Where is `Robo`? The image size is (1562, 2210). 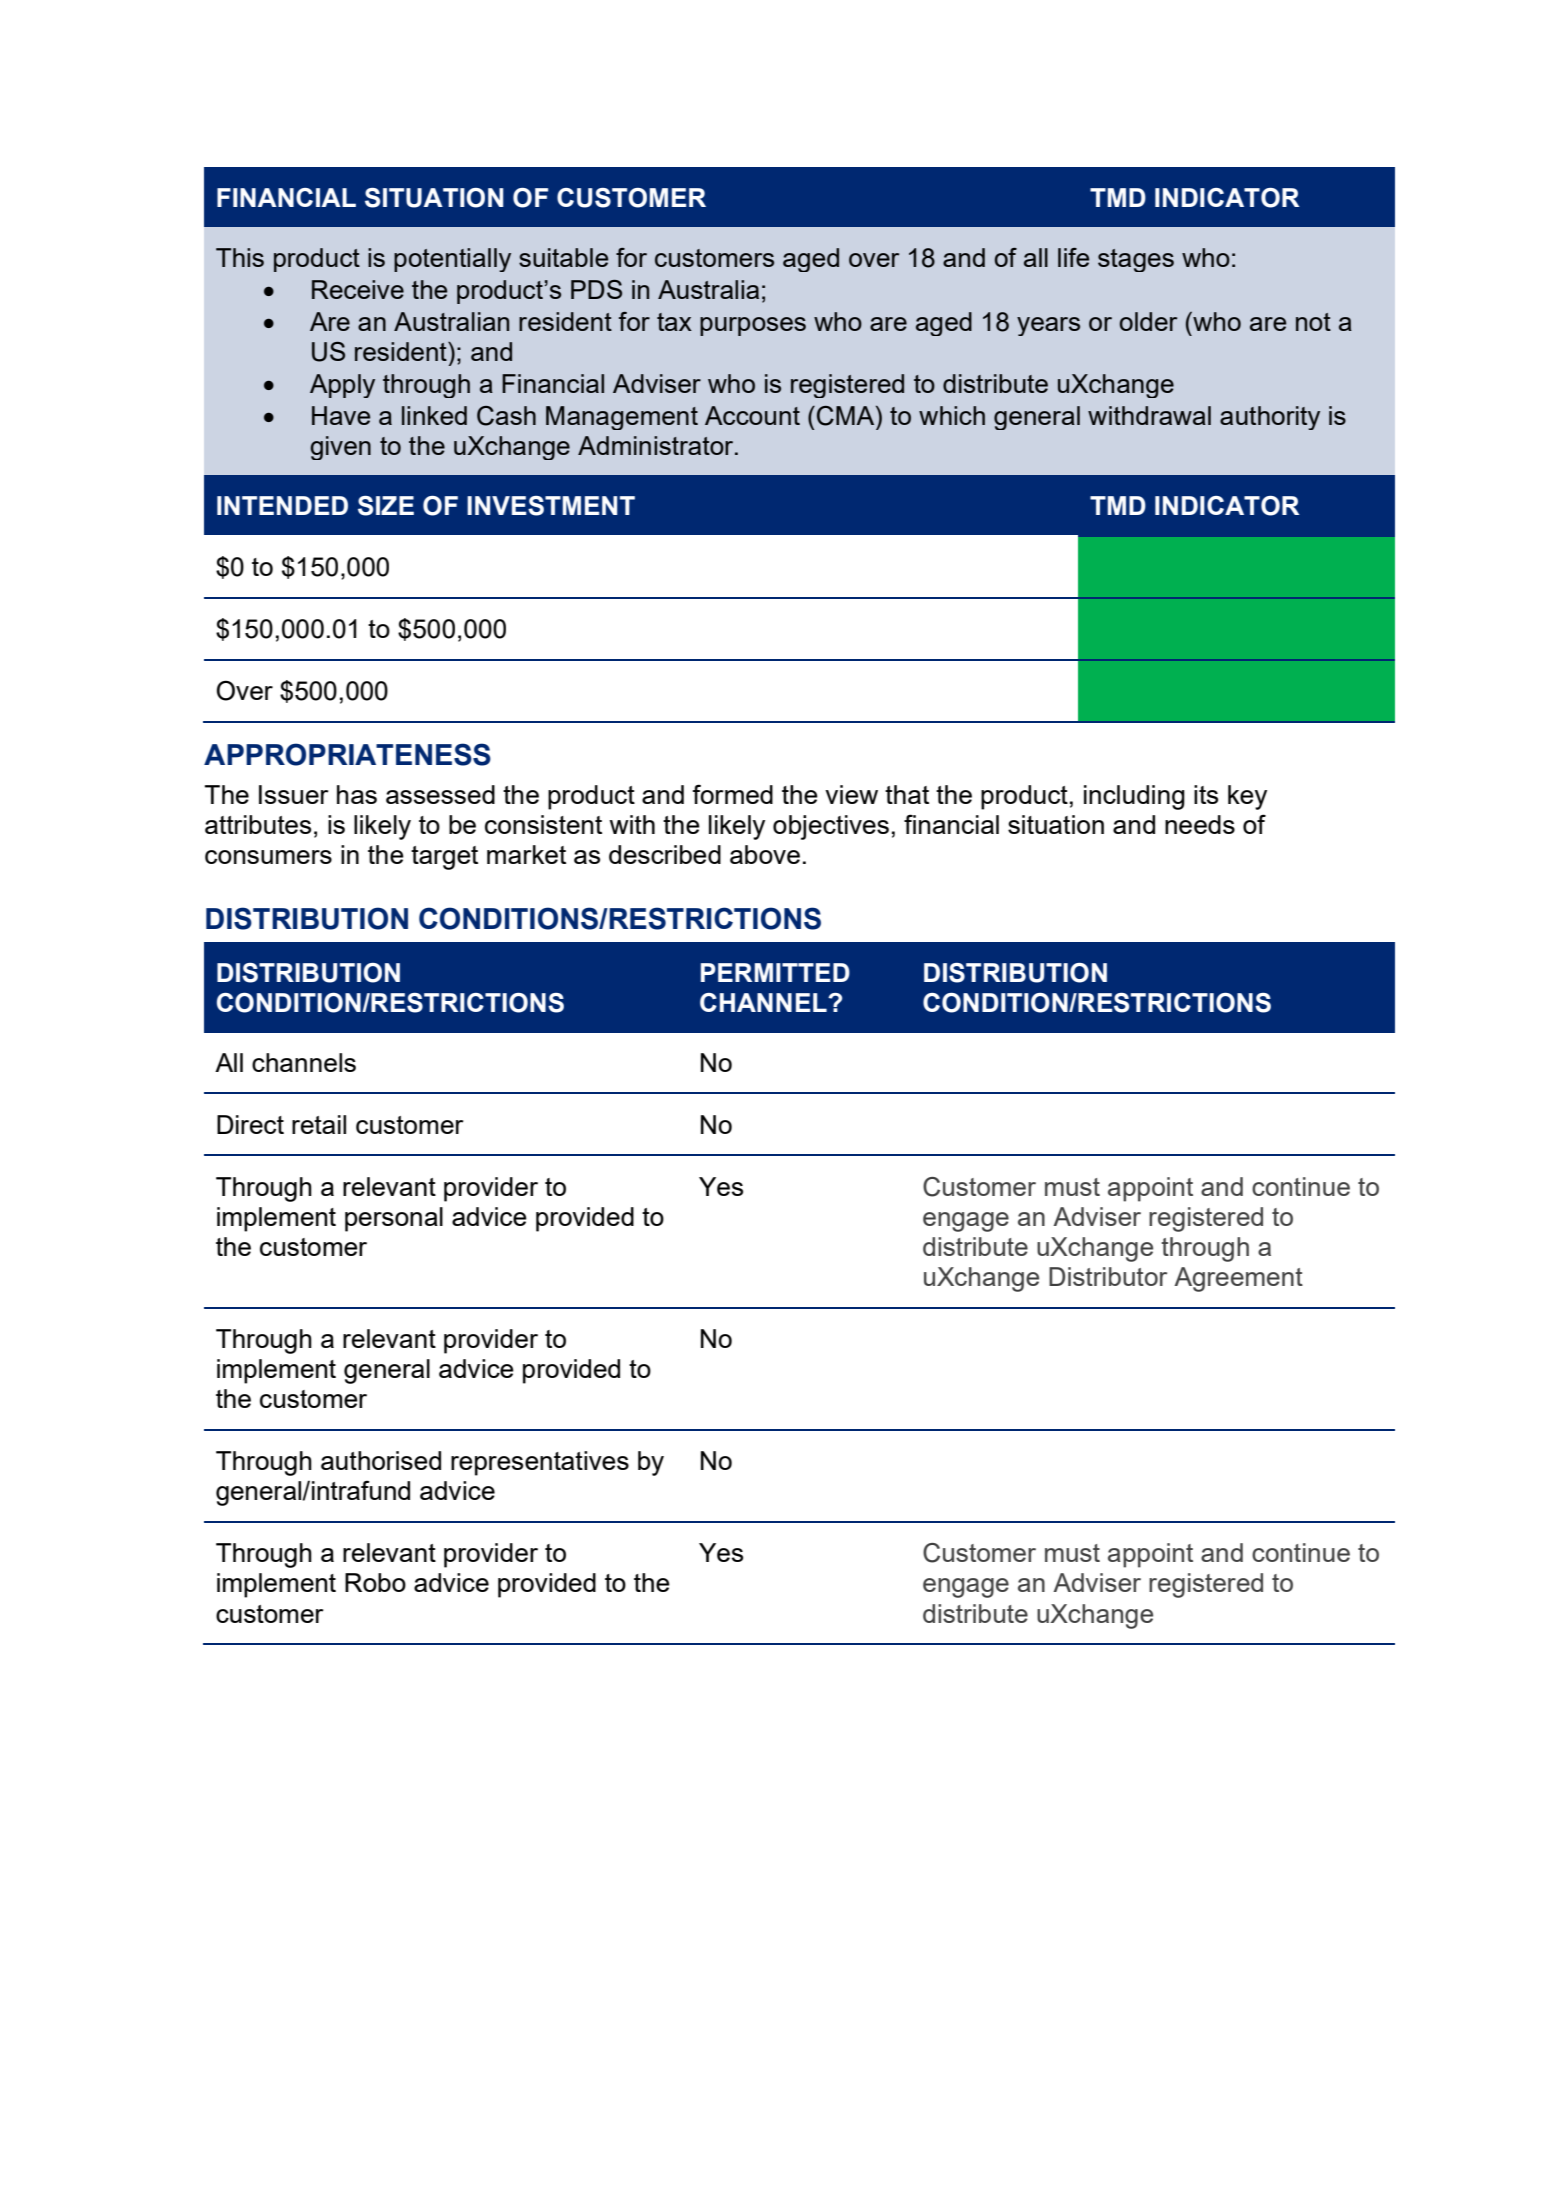
Robo is located at coordinates (375, 1582).
